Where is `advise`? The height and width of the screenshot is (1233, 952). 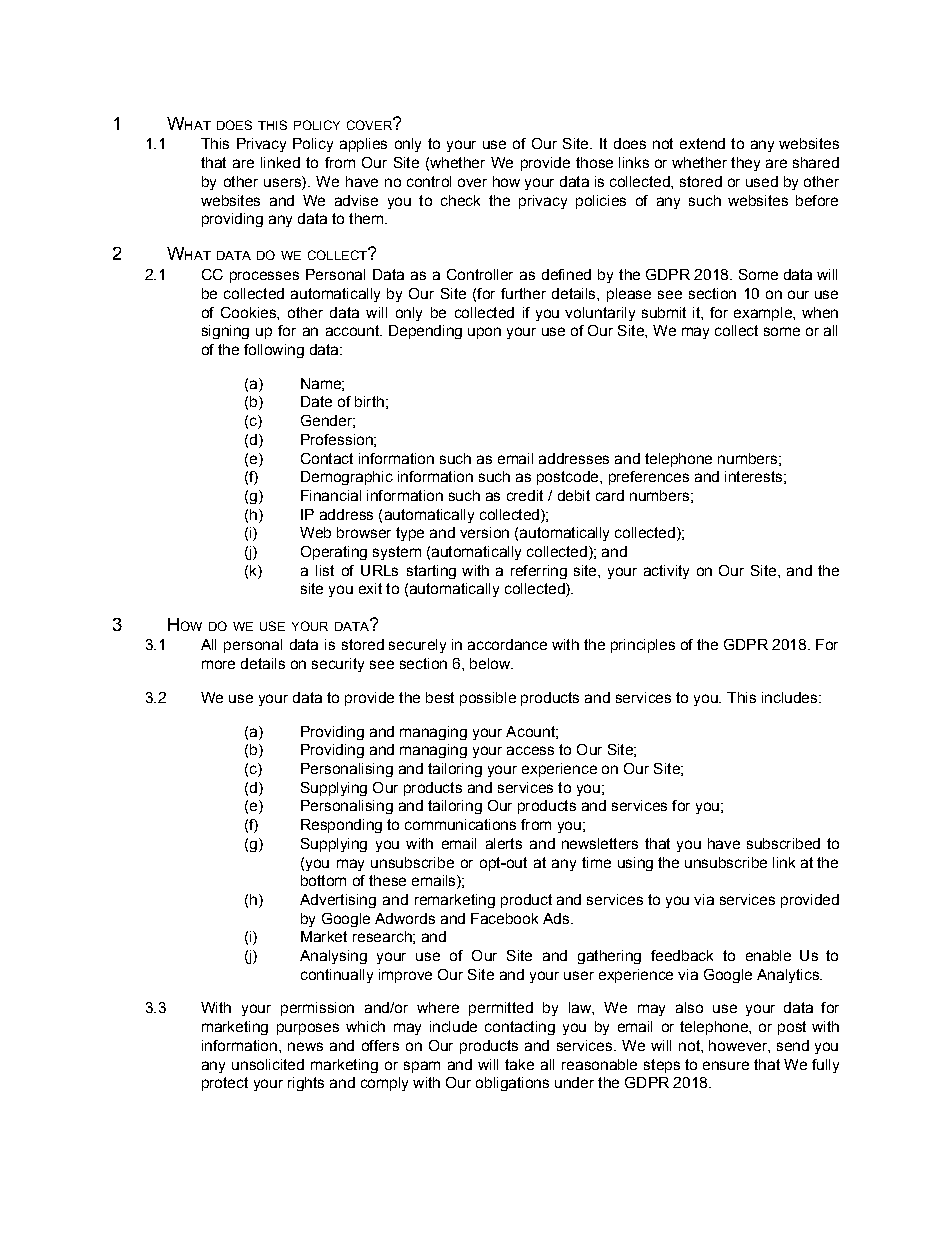 advise is located at coordinates (356, 200).
